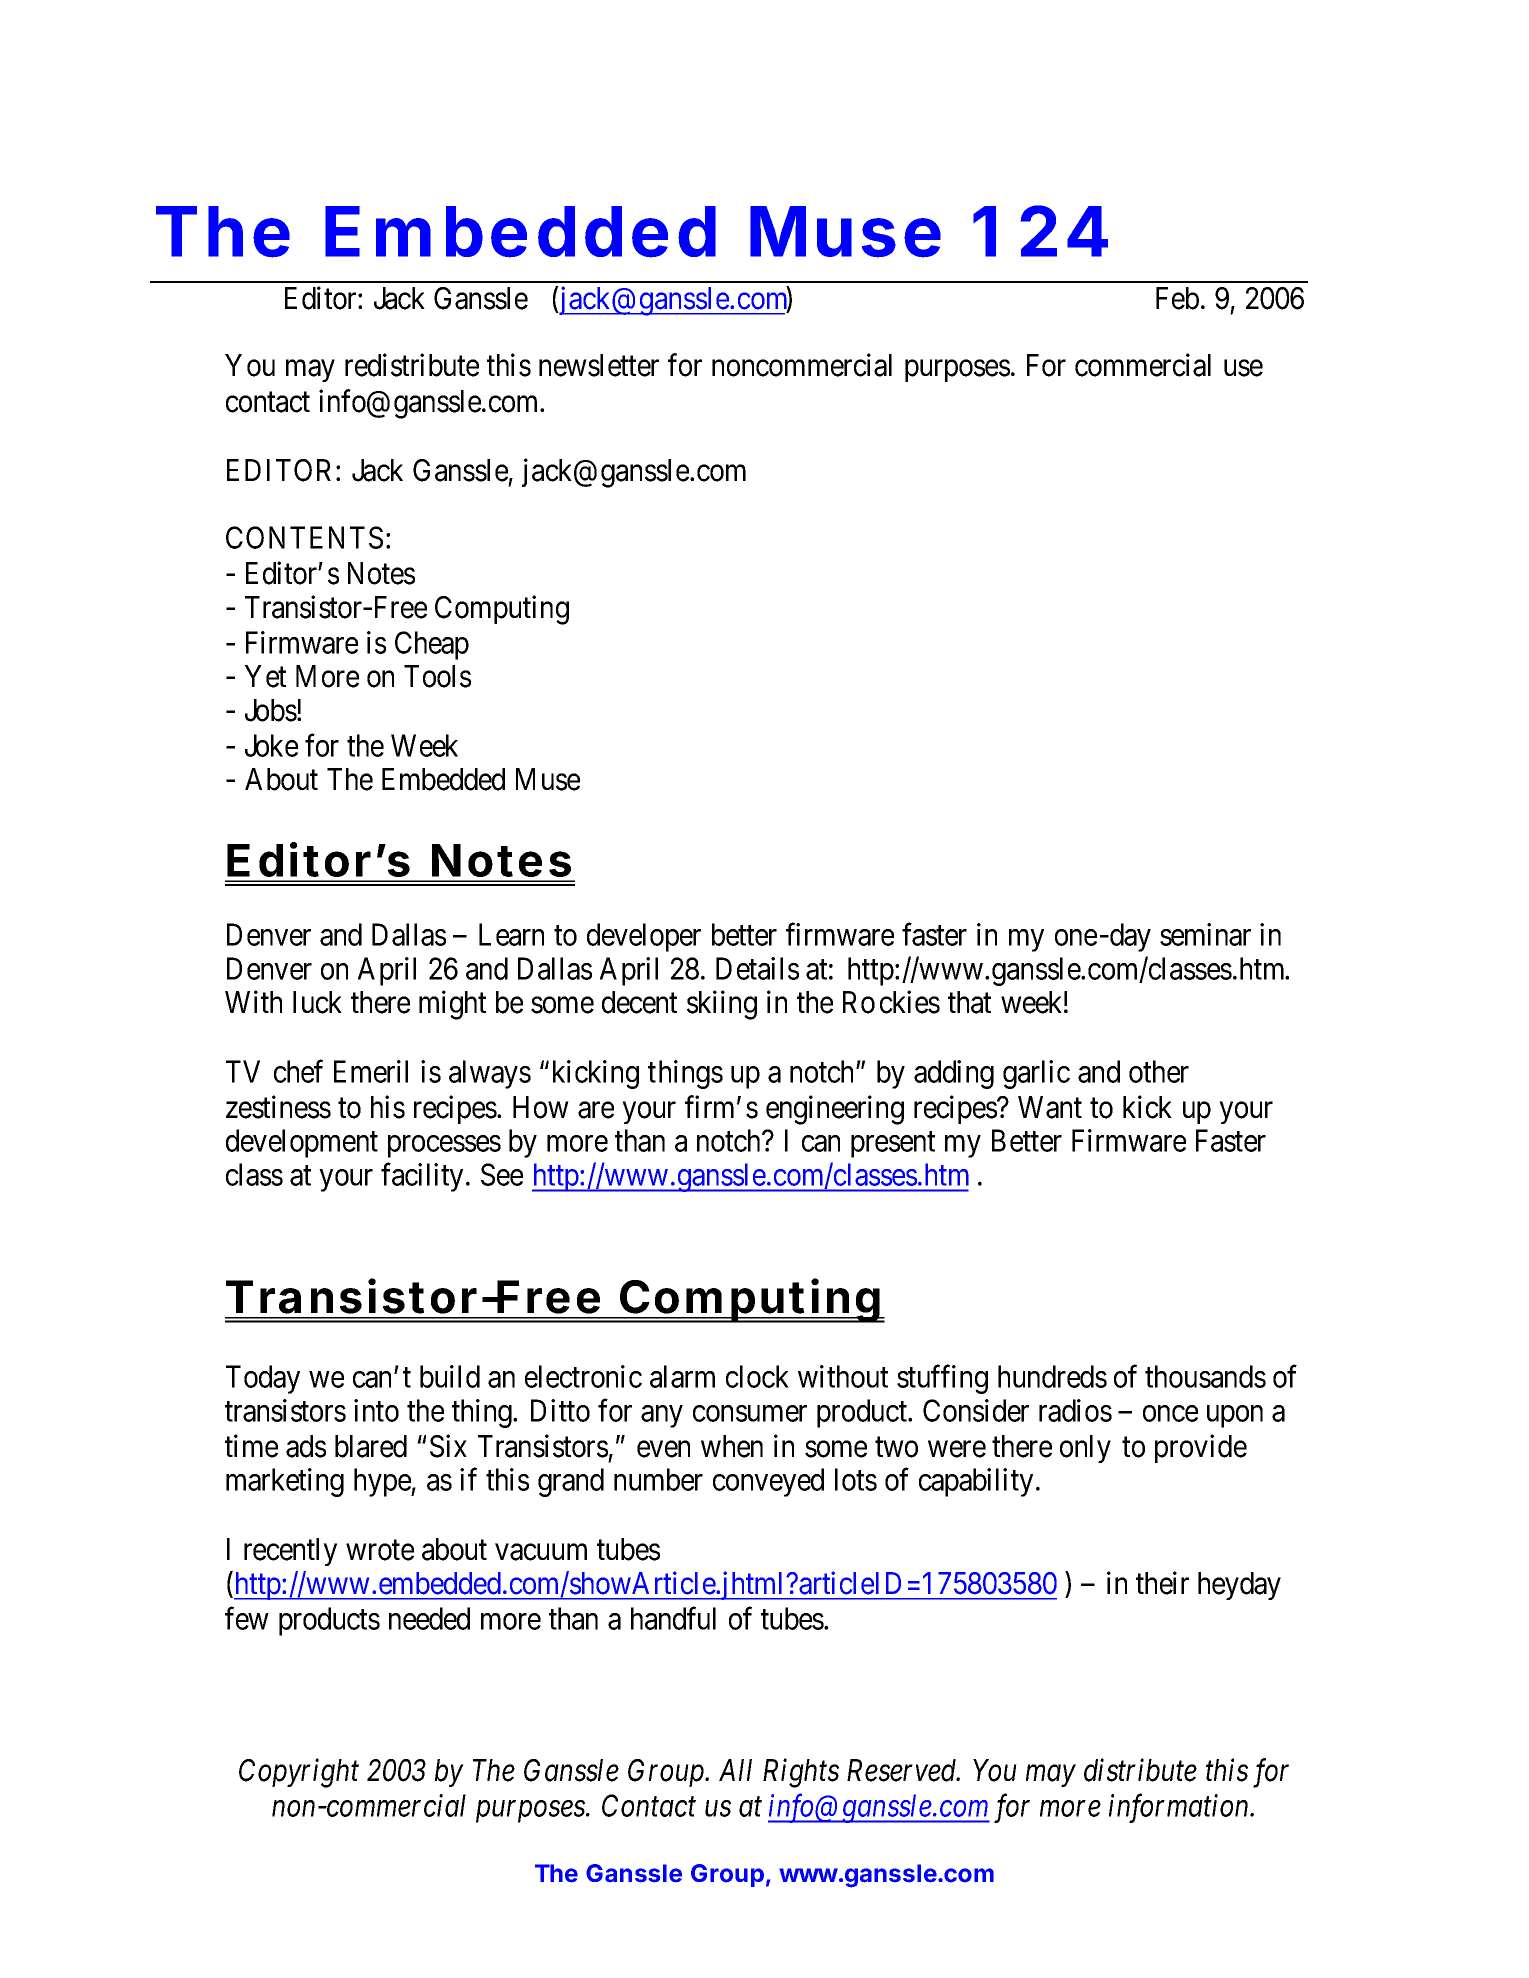  I want to click on Cheap, so click(432, 645).
